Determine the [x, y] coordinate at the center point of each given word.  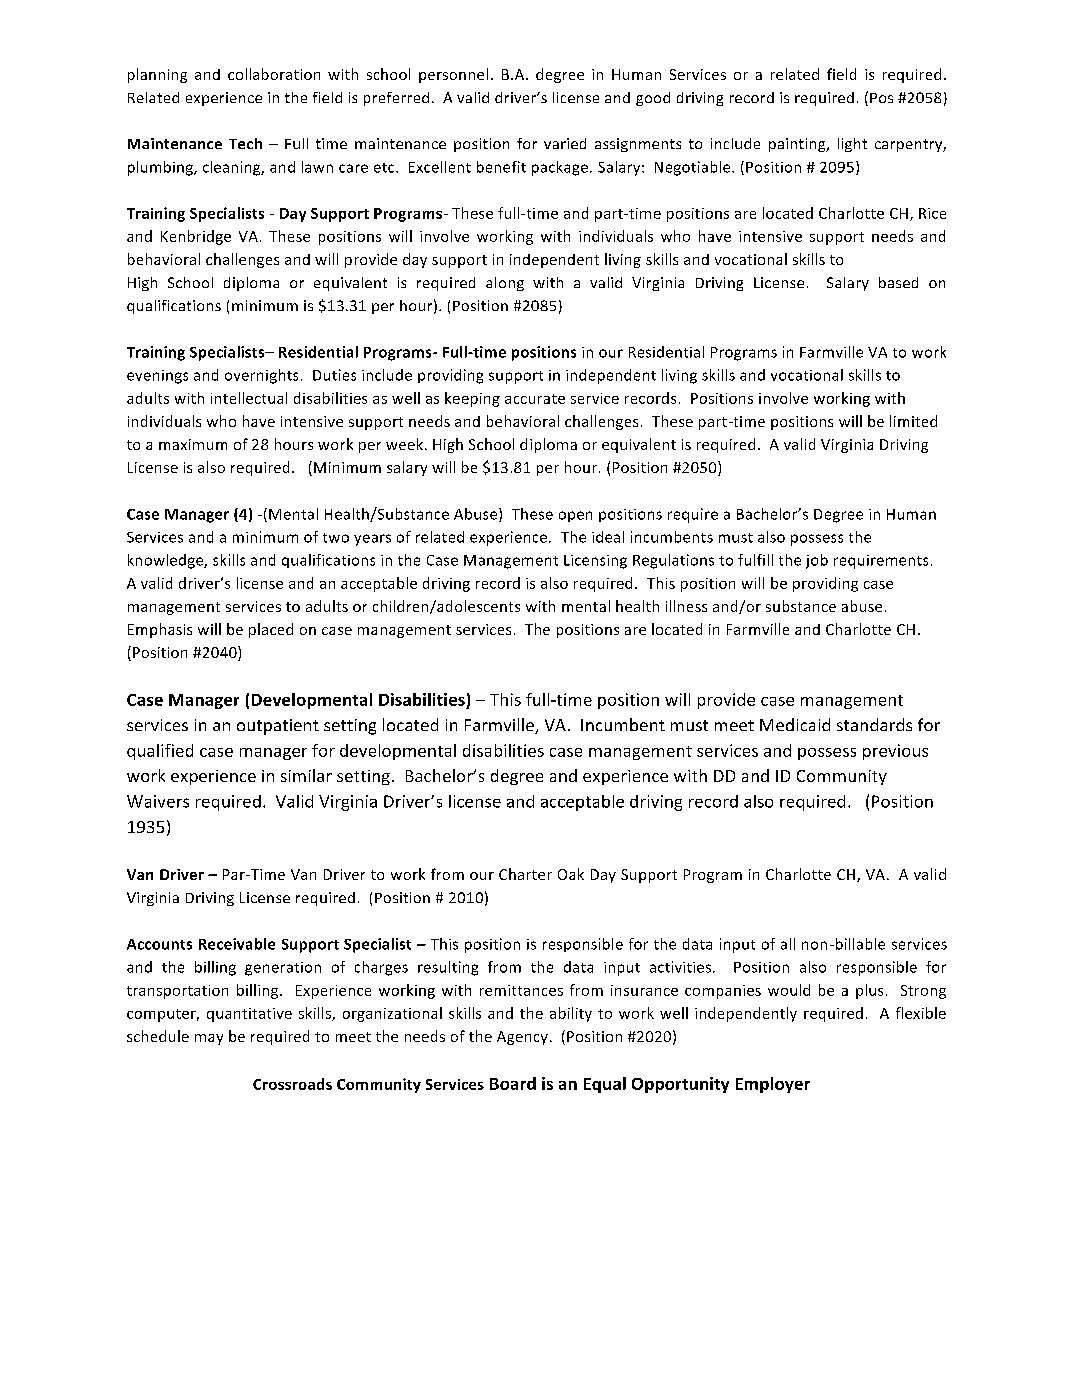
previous [895, 752]
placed [271, 630]
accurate [535, 399]
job [817, 561]
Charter [525, 874]
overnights [261, 376]
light [852, 145]
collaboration [274, 74]
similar [306, 775]
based [898, 282]
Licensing [595, 562]
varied [565, 143]
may [209, 1039]
